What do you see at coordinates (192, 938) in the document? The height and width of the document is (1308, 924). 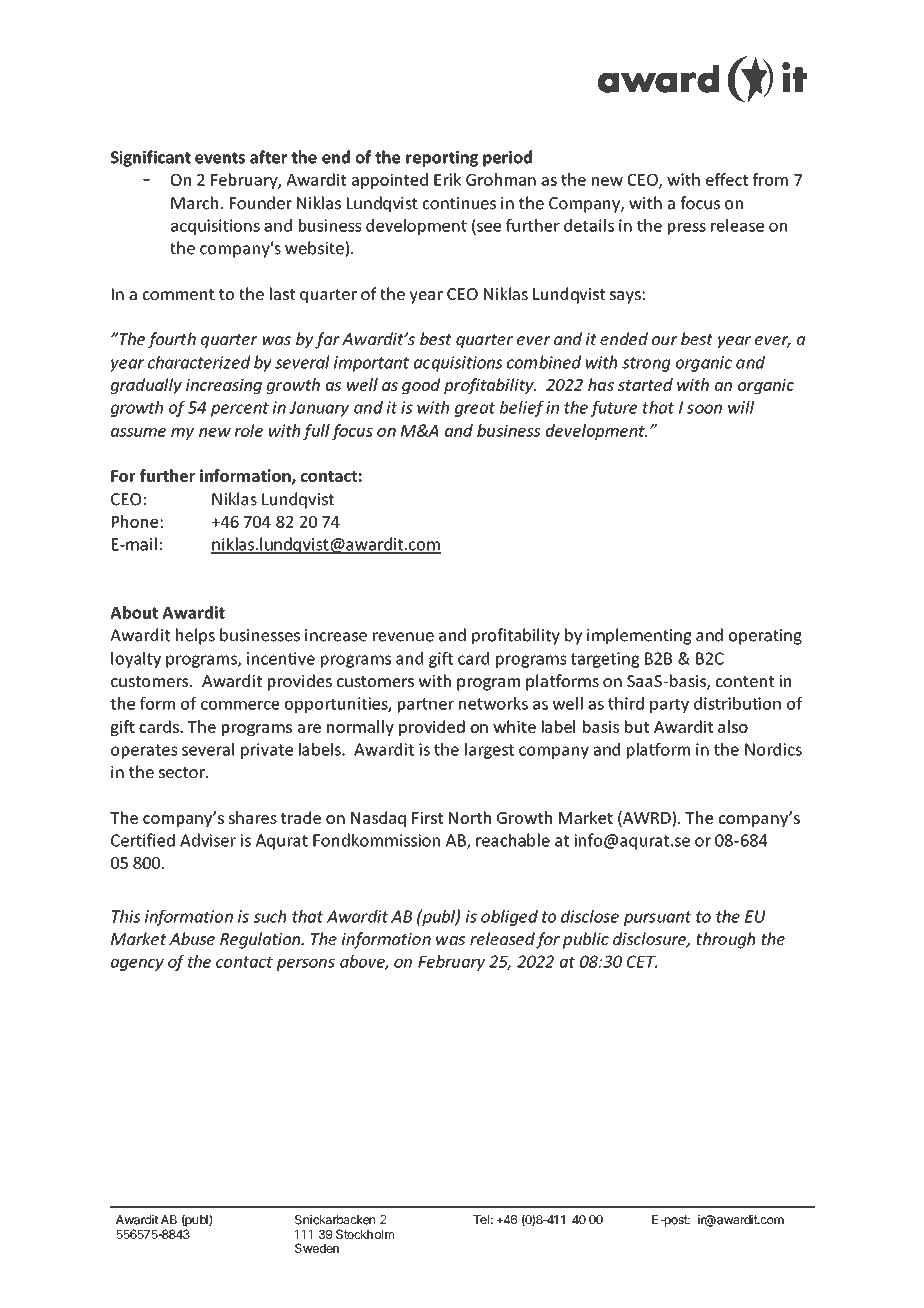 I see `Abuse` at bounding box center [192, 938].
